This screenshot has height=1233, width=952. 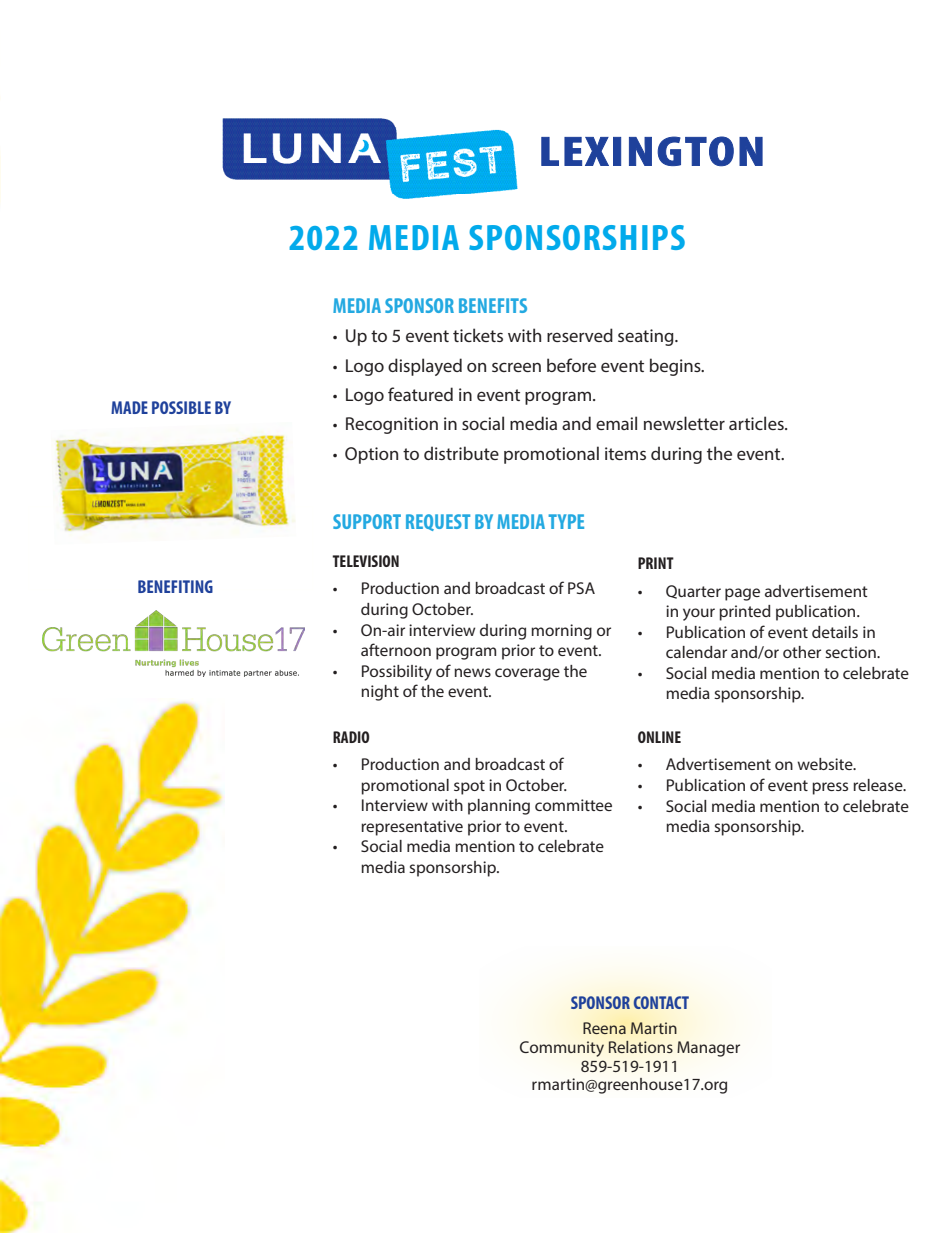 What do you see at coordinates (562, 1049) in the screenshot?
I see `Community` at bounding box center [562, 1049].
